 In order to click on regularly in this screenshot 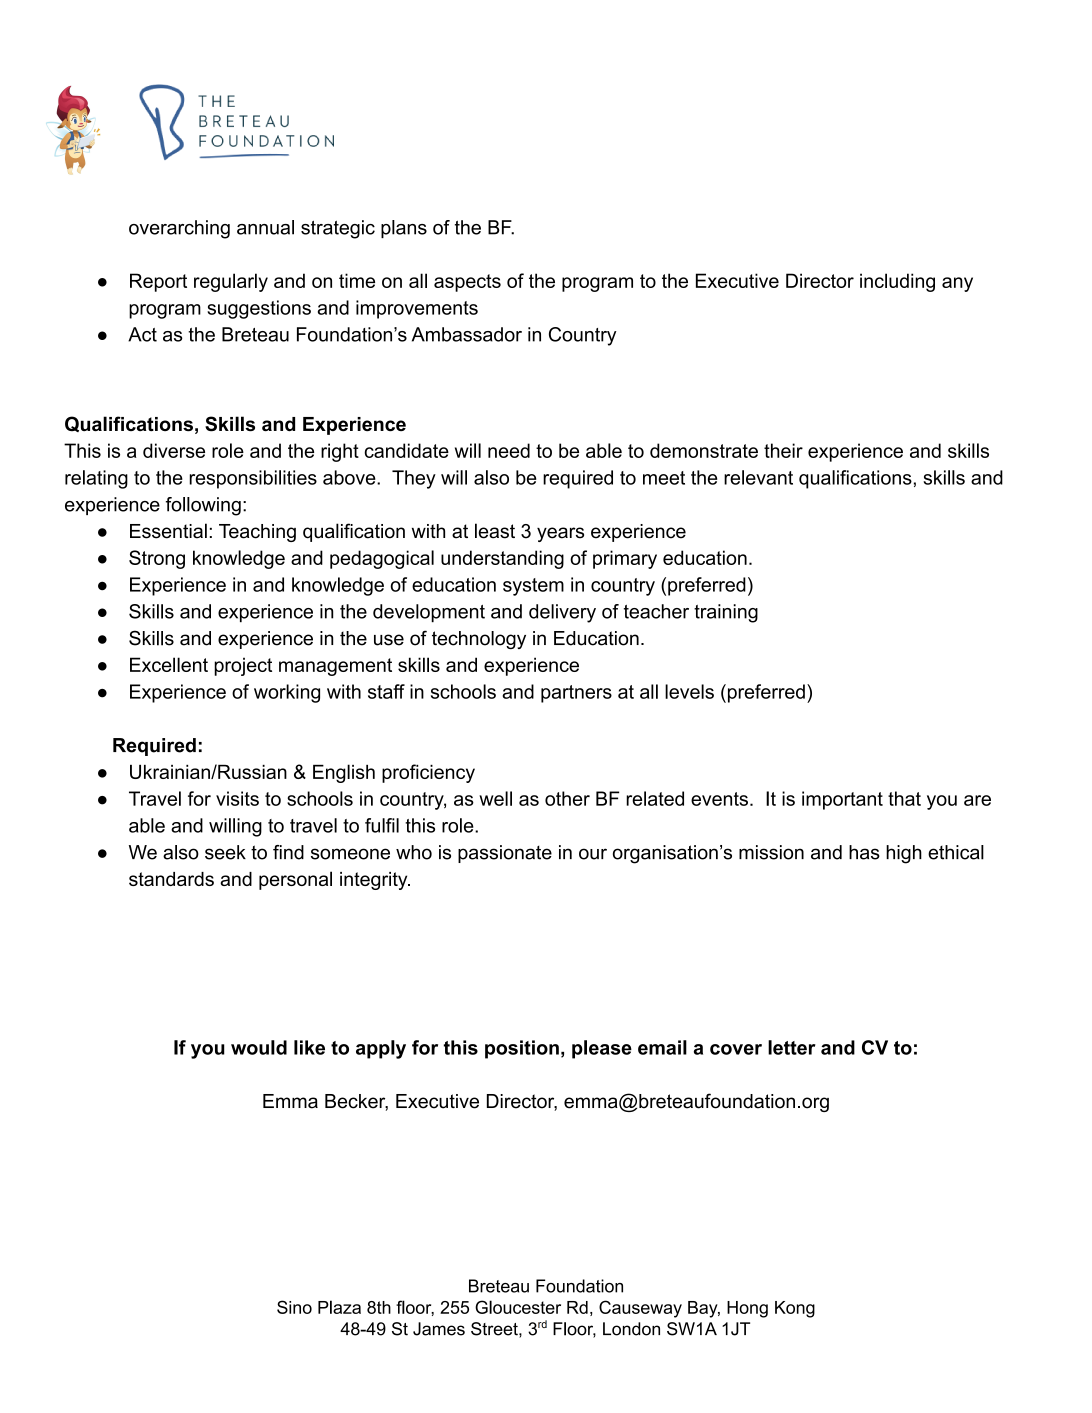, I will do `click(231, 282)`.
